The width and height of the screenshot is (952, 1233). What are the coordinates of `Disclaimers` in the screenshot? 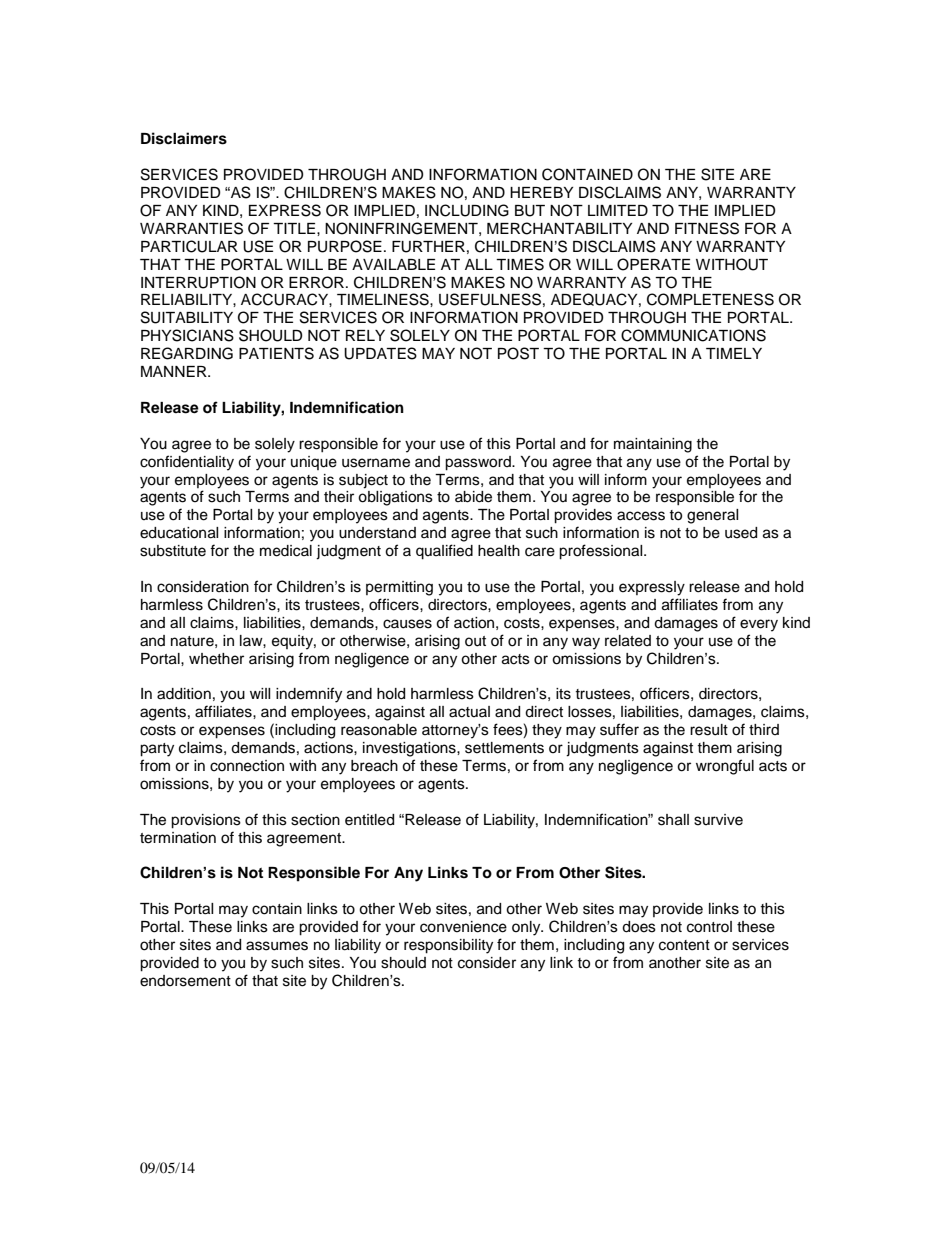 It's located at (184, 138).
